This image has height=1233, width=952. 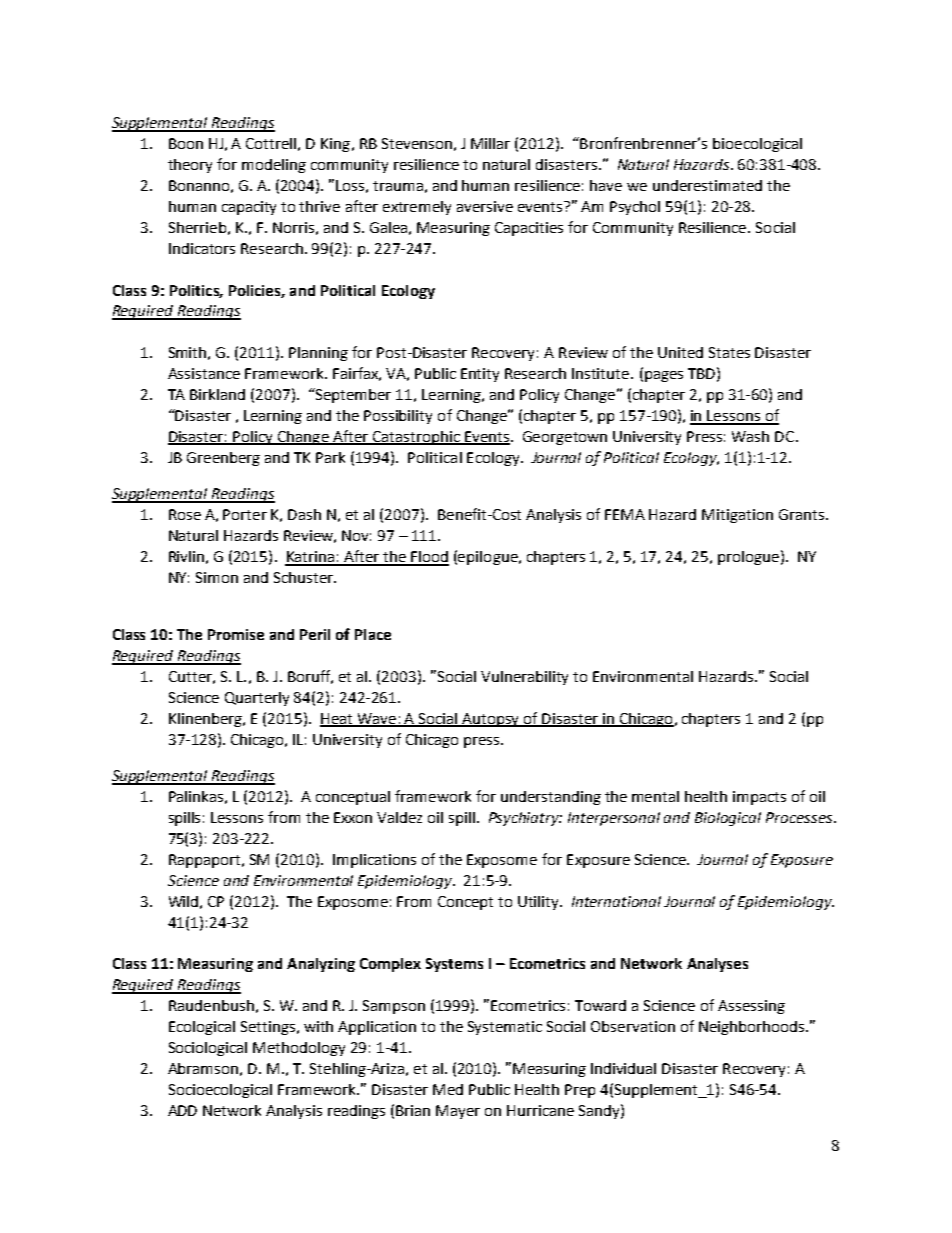 I want to click on Exxon, so click(x=353, y=817).
